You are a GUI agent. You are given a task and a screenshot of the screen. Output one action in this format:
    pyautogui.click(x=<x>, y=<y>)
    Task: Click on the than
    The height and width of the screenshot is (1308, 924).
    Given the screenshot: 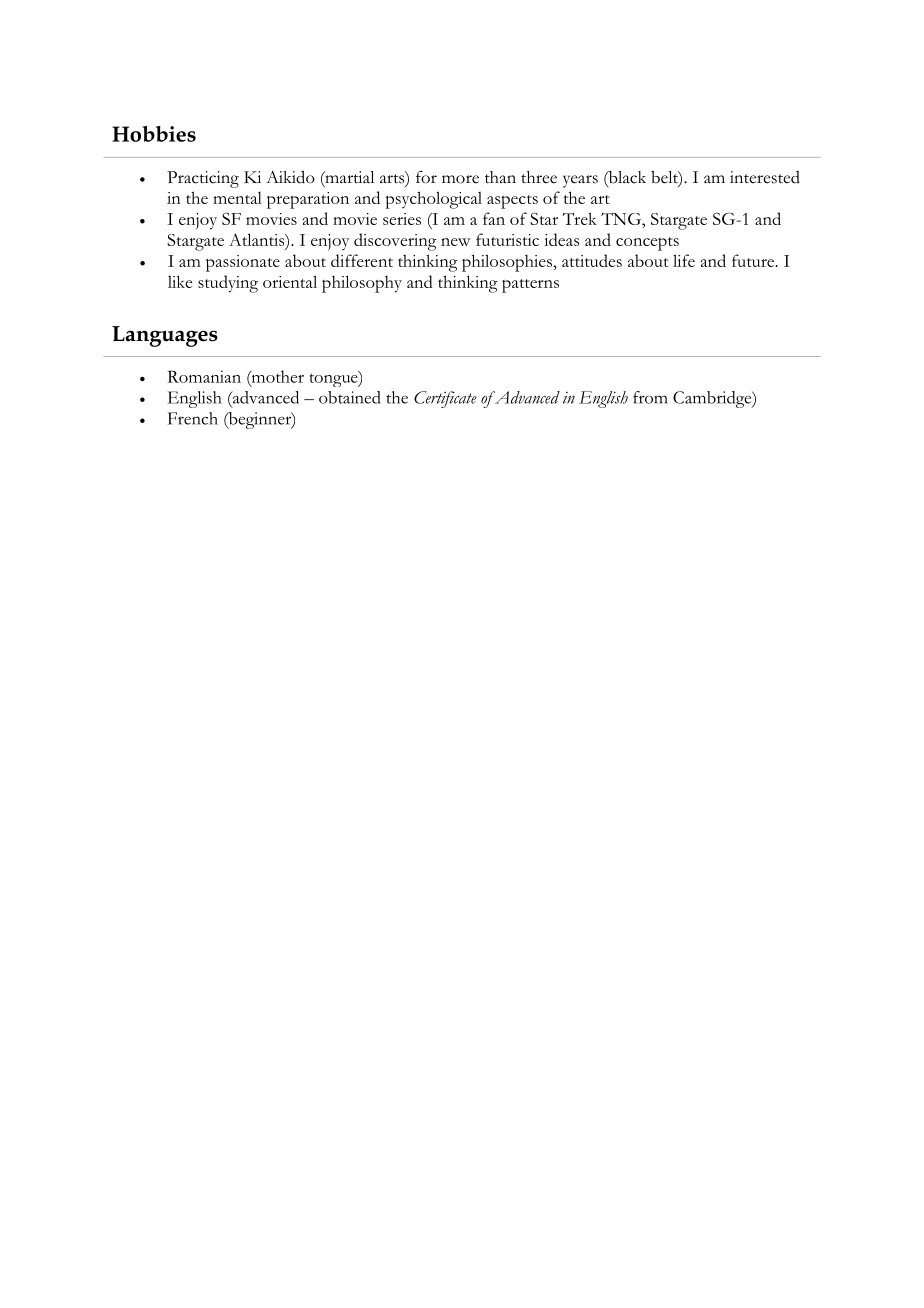 What is the action you would take?
    pyautogui.click(x=500, y=177)
